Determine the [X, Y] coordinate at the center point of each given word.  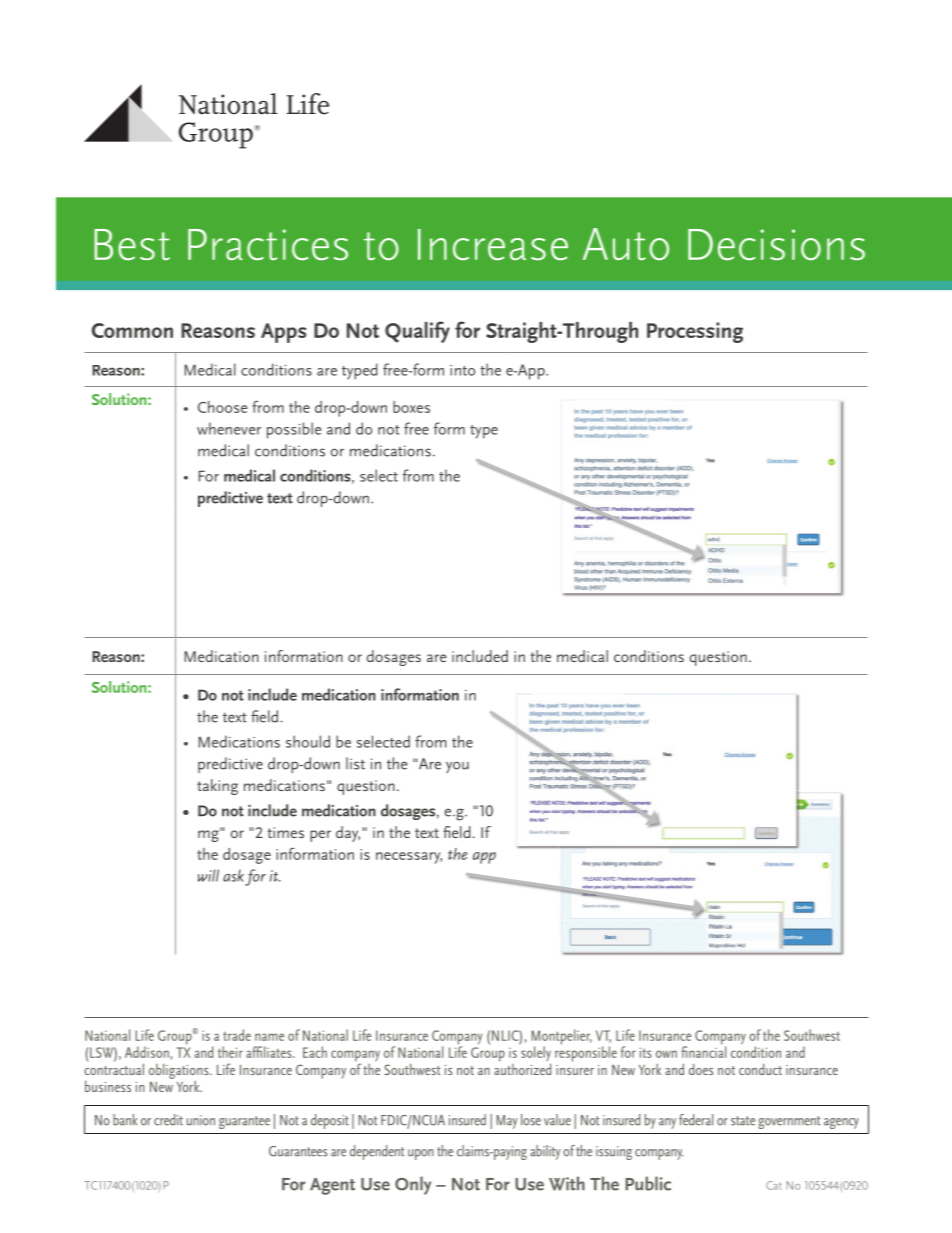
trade [237, 1035]
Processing [695, 332]
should [308, 741]
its [645, 1052]
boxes [411, 407]
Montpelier [561, 1038]
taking [217, 787]
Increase [493, 245]
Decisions [776, 245]
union [201, 1120]
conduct [760, 1069]
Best [132, 245]
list [355, 763]
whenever [229, 428]
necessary [409, 858]
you [457, 767]
